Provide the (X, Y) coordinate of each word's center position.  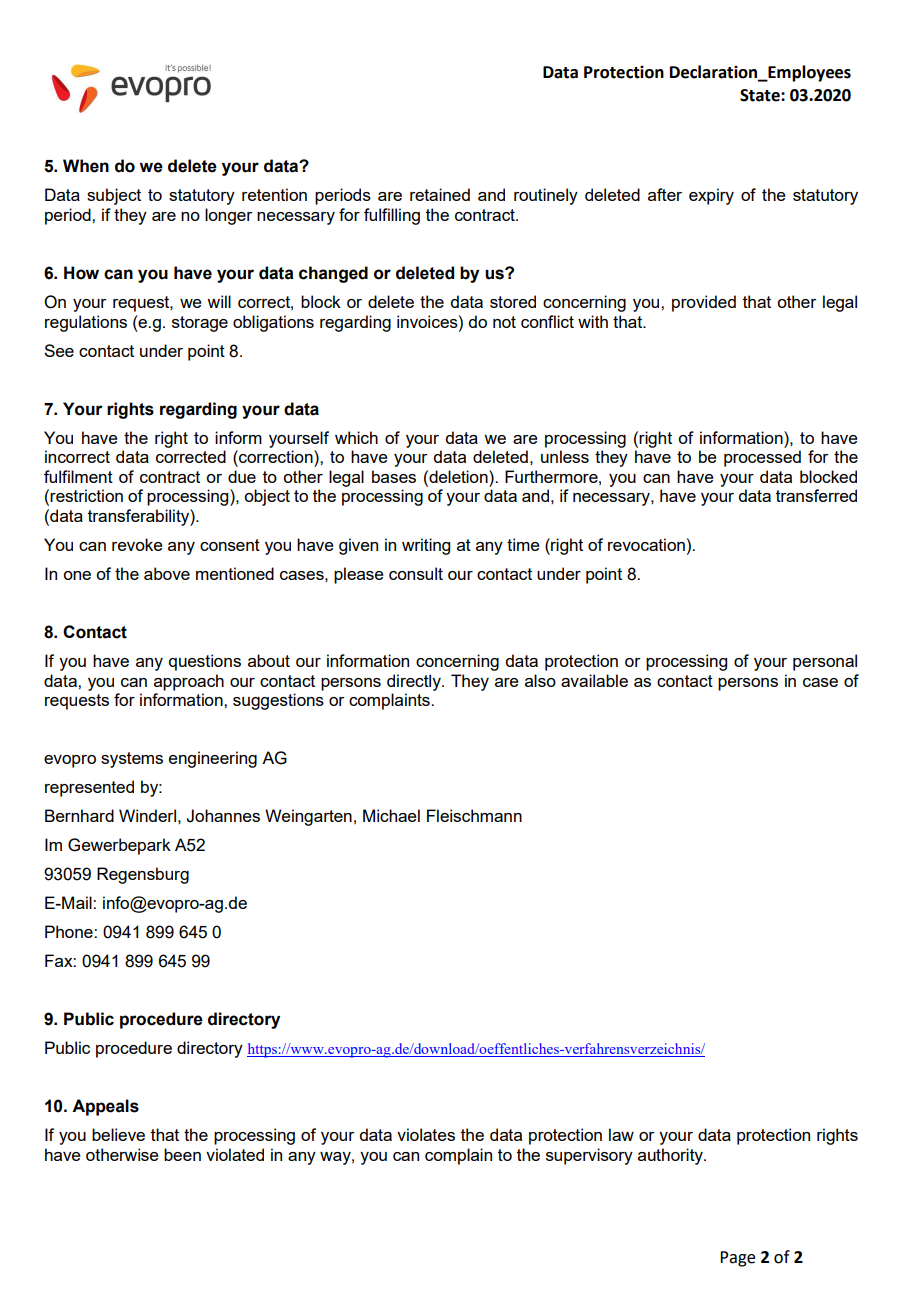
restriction (86, 495)
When (86, 166)
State (761, 95)
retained (440, 194)
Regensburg (143, 875)
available (594, 680)
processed (762, 458)
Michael (391, 815)
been (182, 1154)
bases (394, 476)
